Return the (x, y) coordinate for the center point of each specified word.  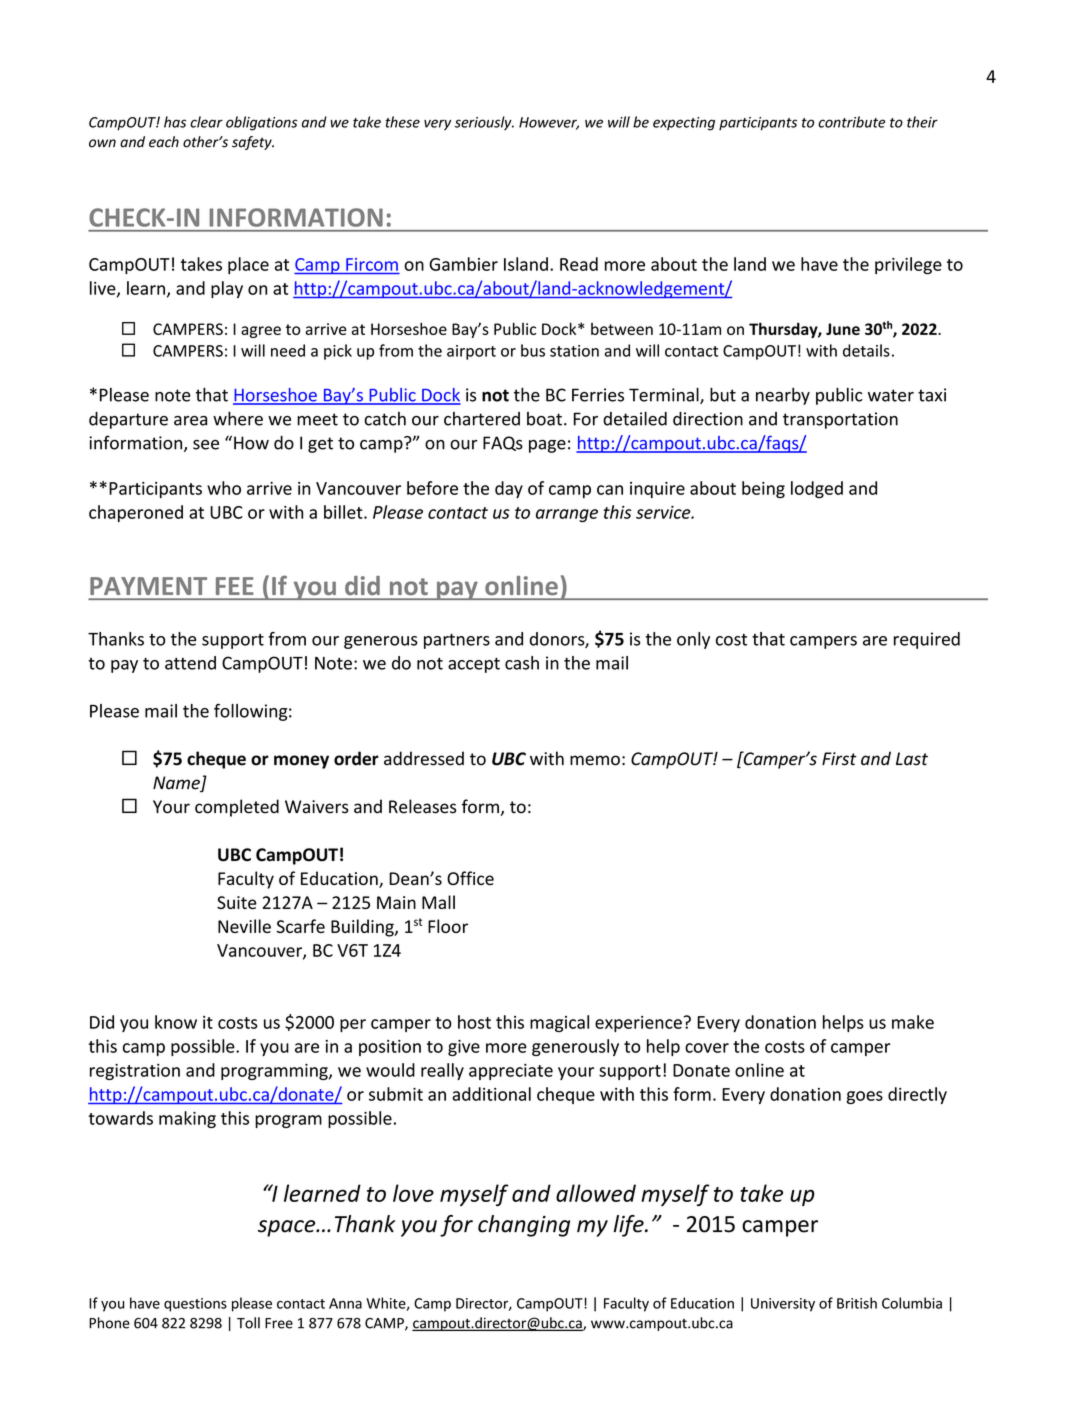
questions (195, 1305)
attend (190, 663)
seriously (484, 123)
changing (524, 1226)
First (839, 759)
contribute (851, 122)
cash (522, 663)
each (164, 142)
